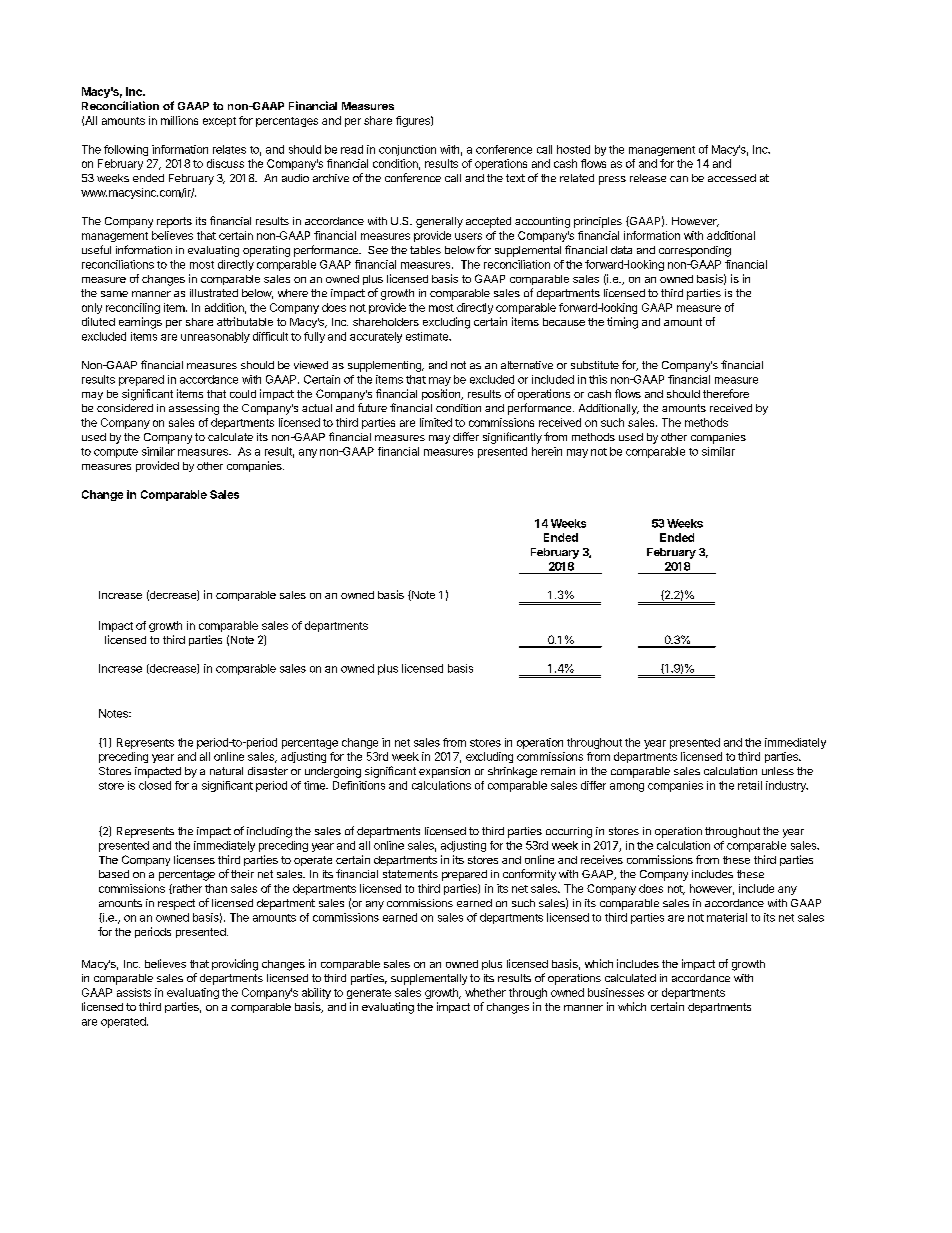  What do you see at coordinates (194, 409) in the image?
I see `assessing` at bounding box center [194, 409].
